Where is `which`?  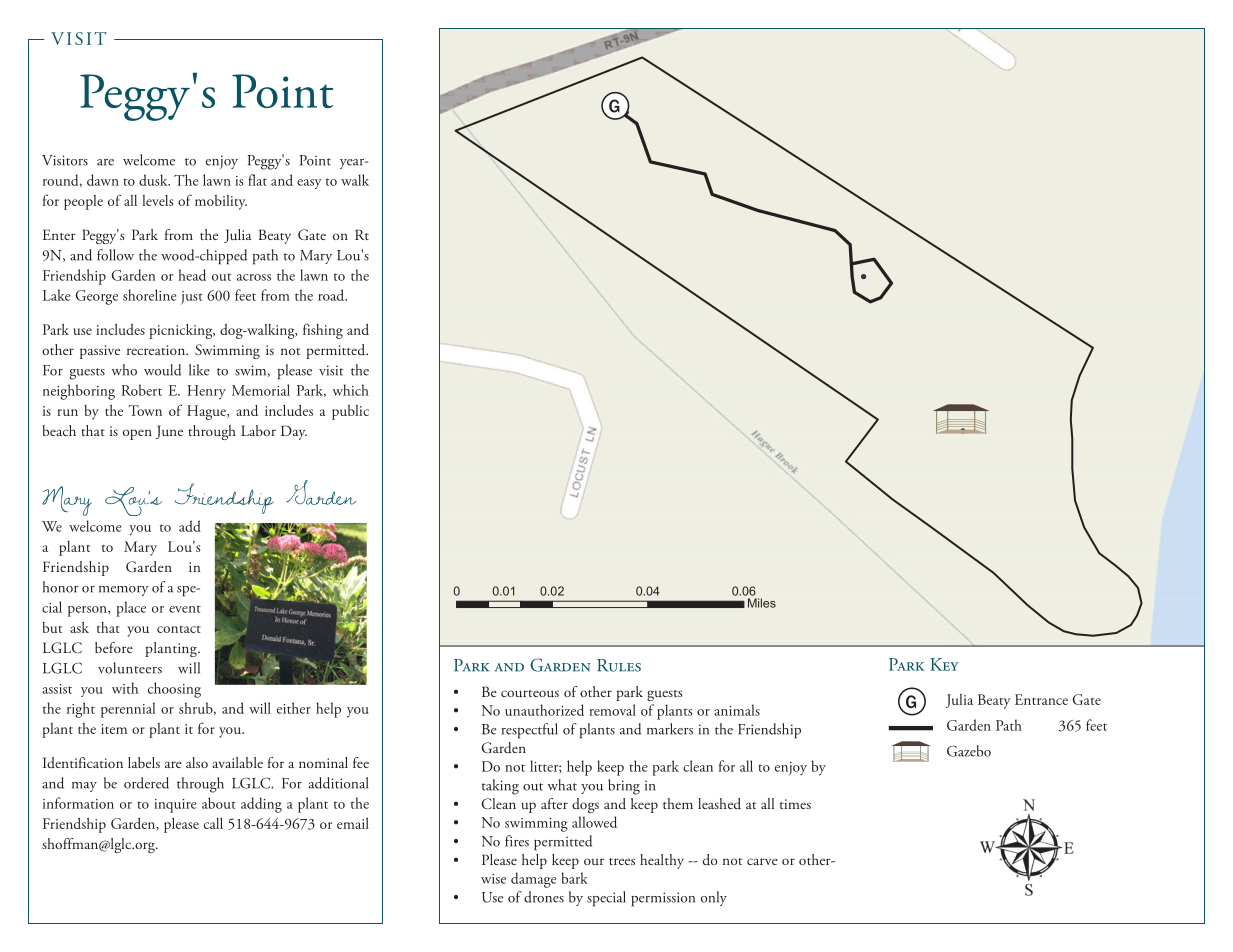
which is located at coordinates (351, 390).
